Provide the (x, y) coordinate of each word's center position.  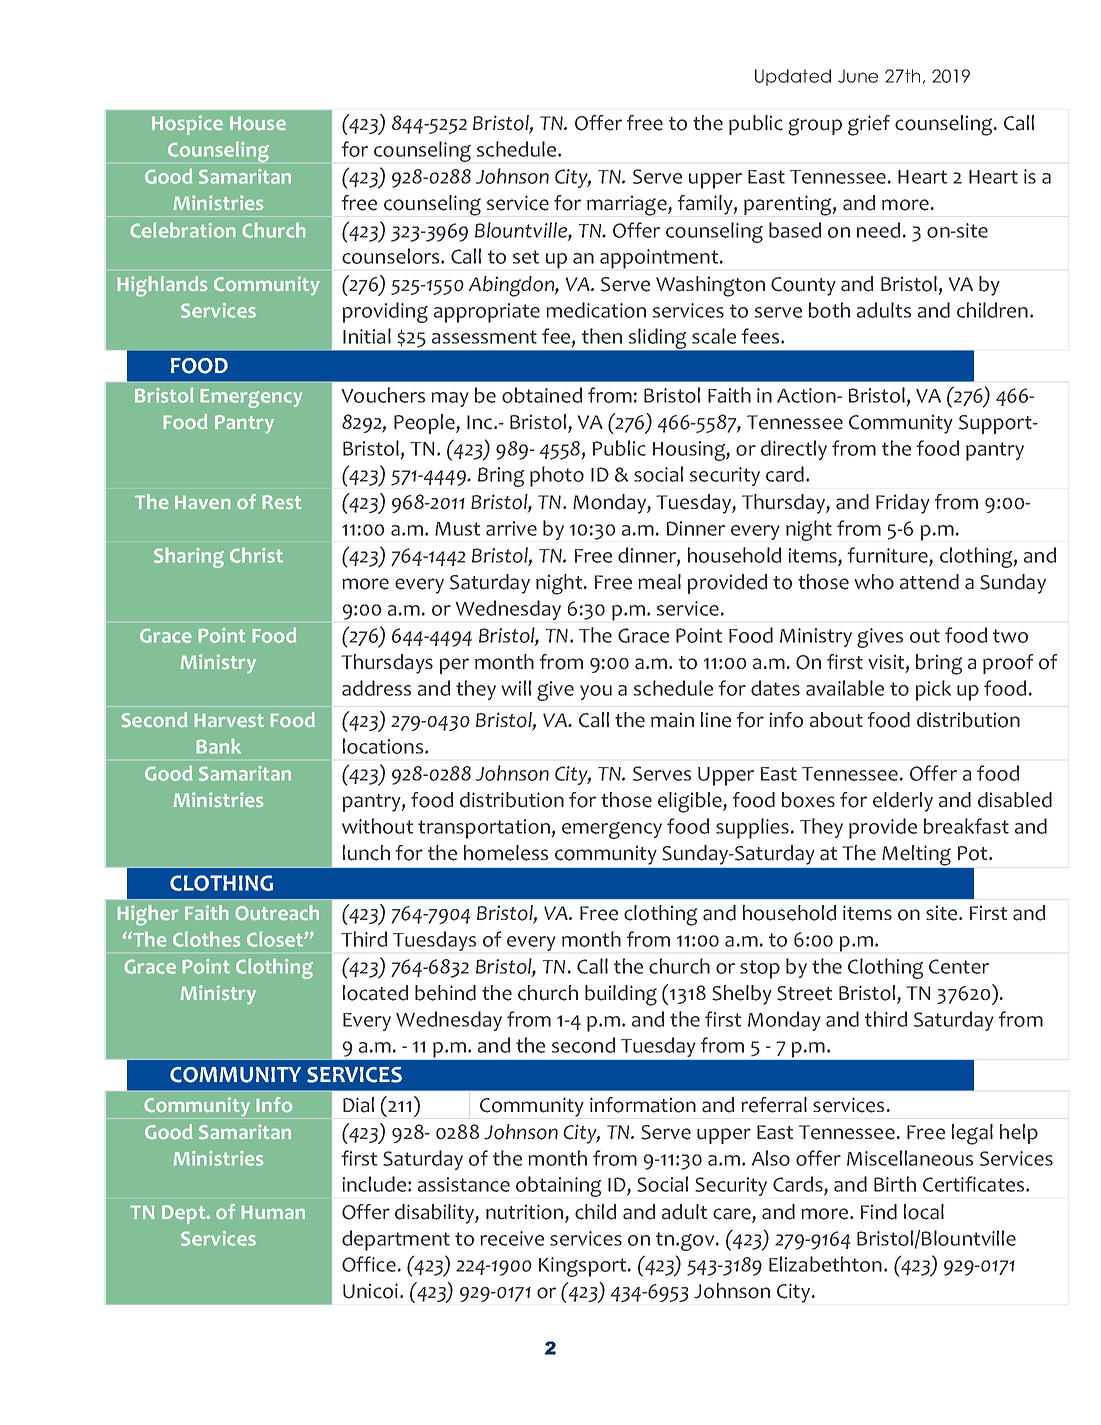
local (924, 1212)
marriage (628, 205)
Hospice (187, 125)
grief (869, 125)
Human (273, 1212)
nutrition (526, 1213)
